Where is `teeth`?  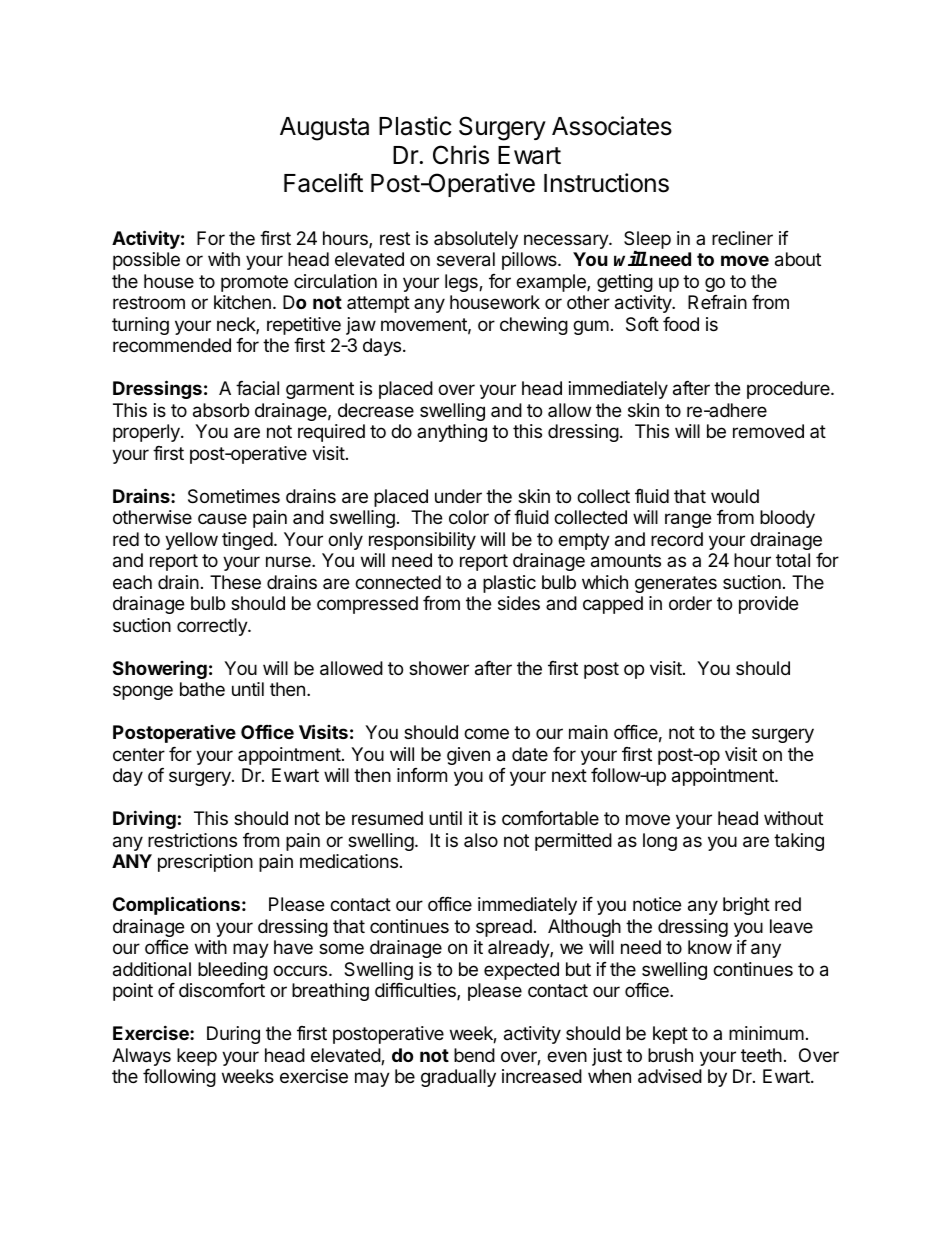
teeth is located at coordinates (761, 1055).
